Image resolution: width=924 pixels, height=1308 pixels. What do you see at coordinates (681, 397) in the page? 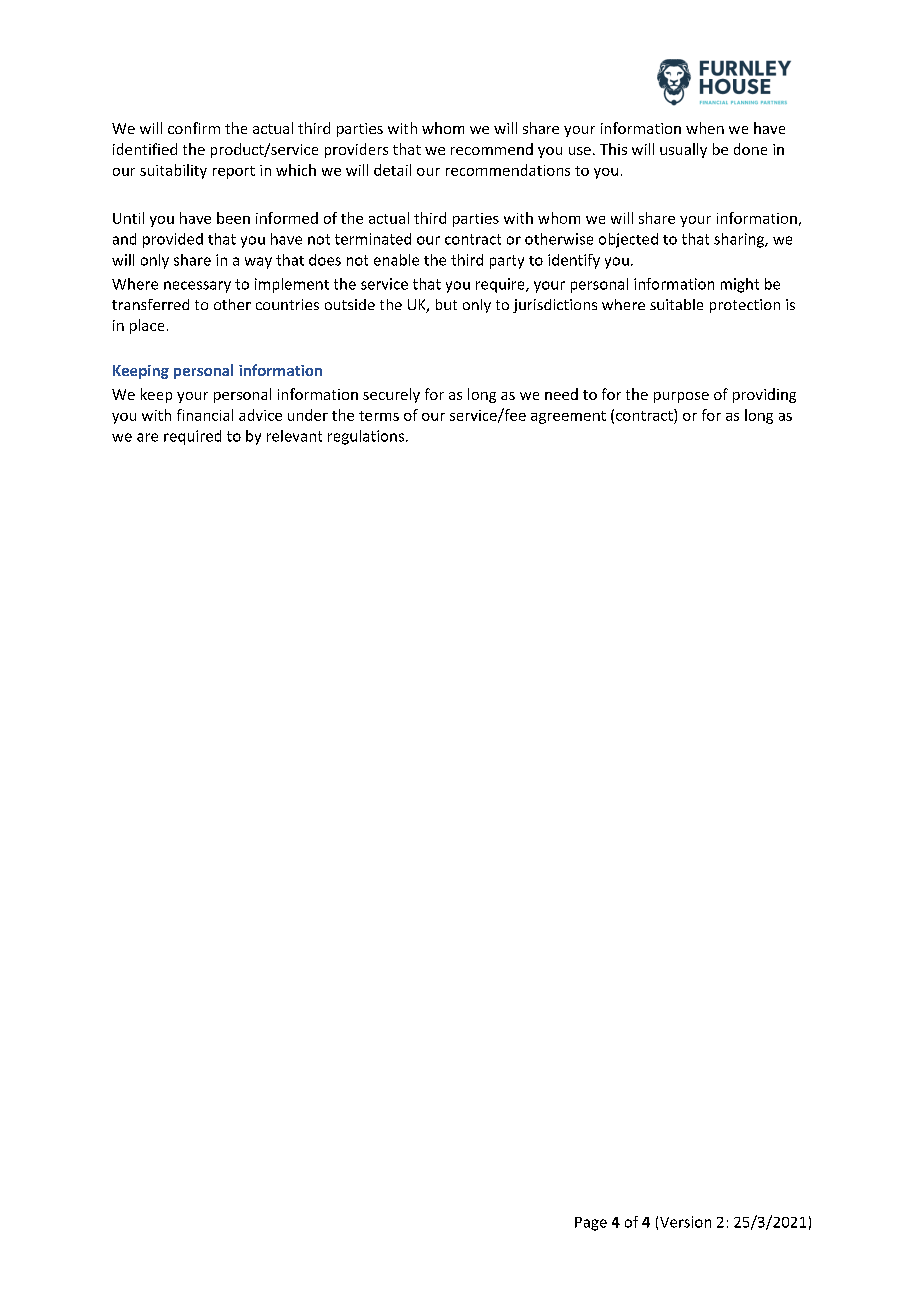
I see `purpose` at bounding box center [681, 397].
